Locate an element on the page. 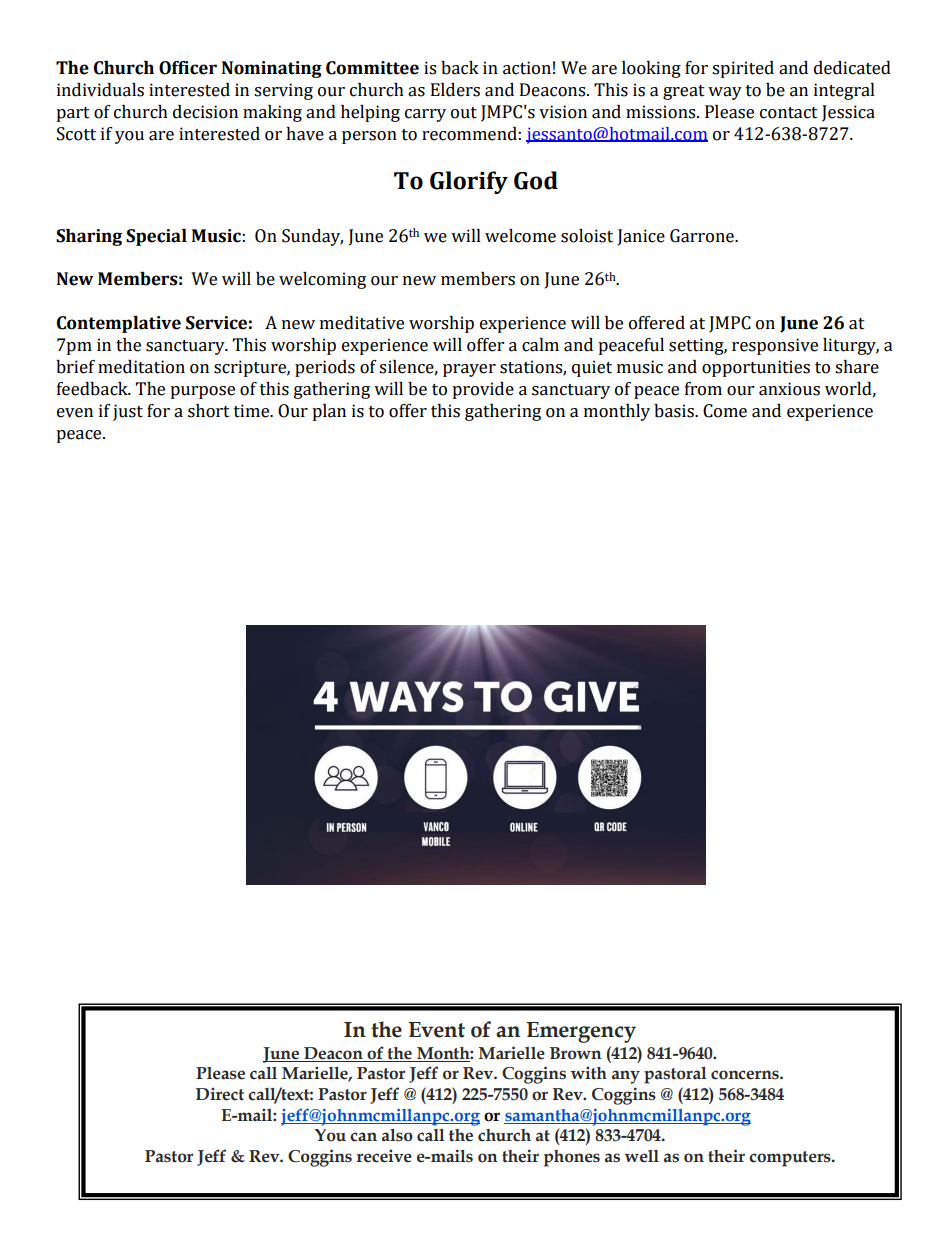 This document has width=952, height=1233. computers is located at coordinates (791, 1159).
